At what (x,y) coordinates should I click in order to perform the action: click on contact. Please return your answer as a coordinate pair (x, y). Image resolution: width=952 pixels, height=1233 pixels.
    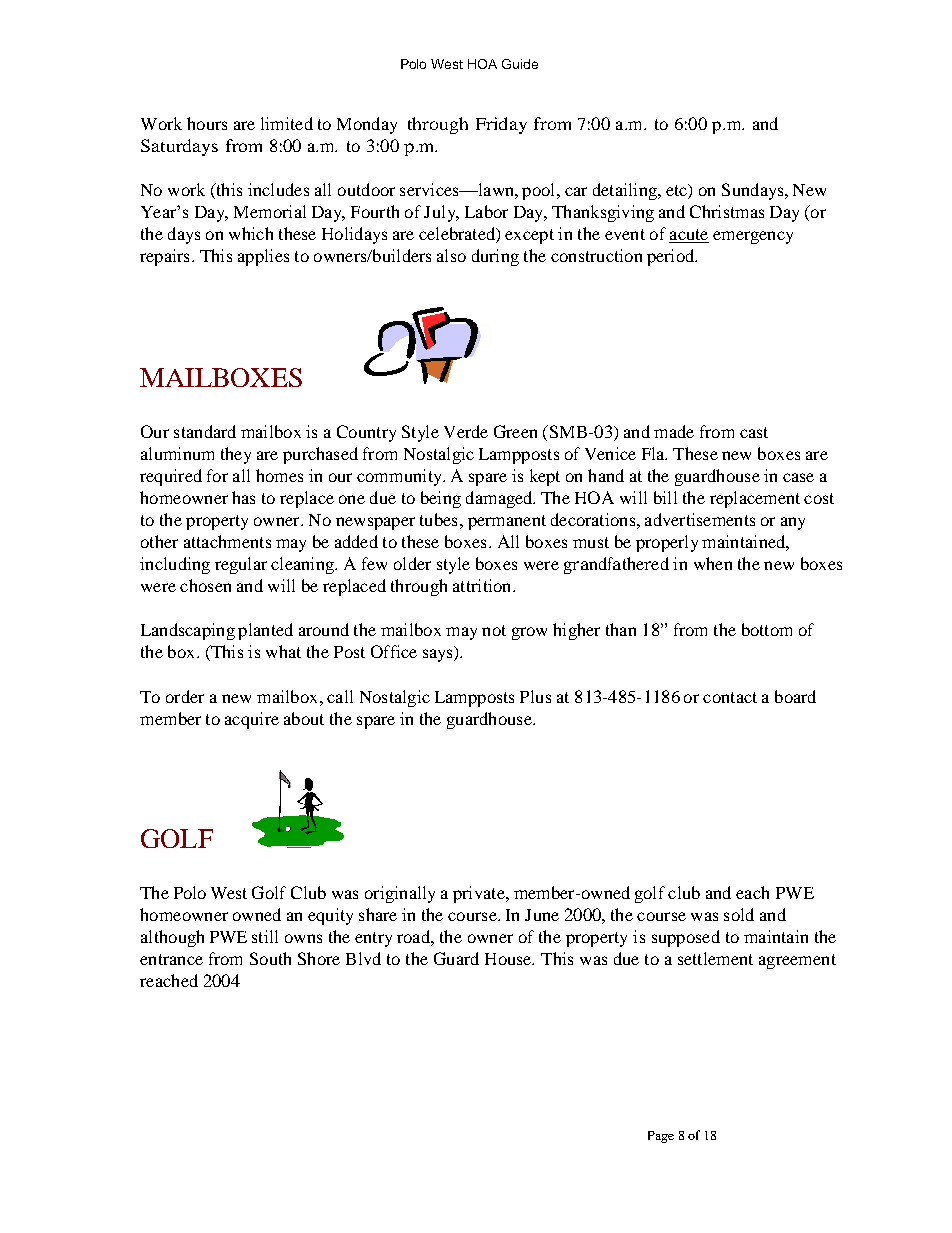
    Looking at the image, I should click on (730, 697).
